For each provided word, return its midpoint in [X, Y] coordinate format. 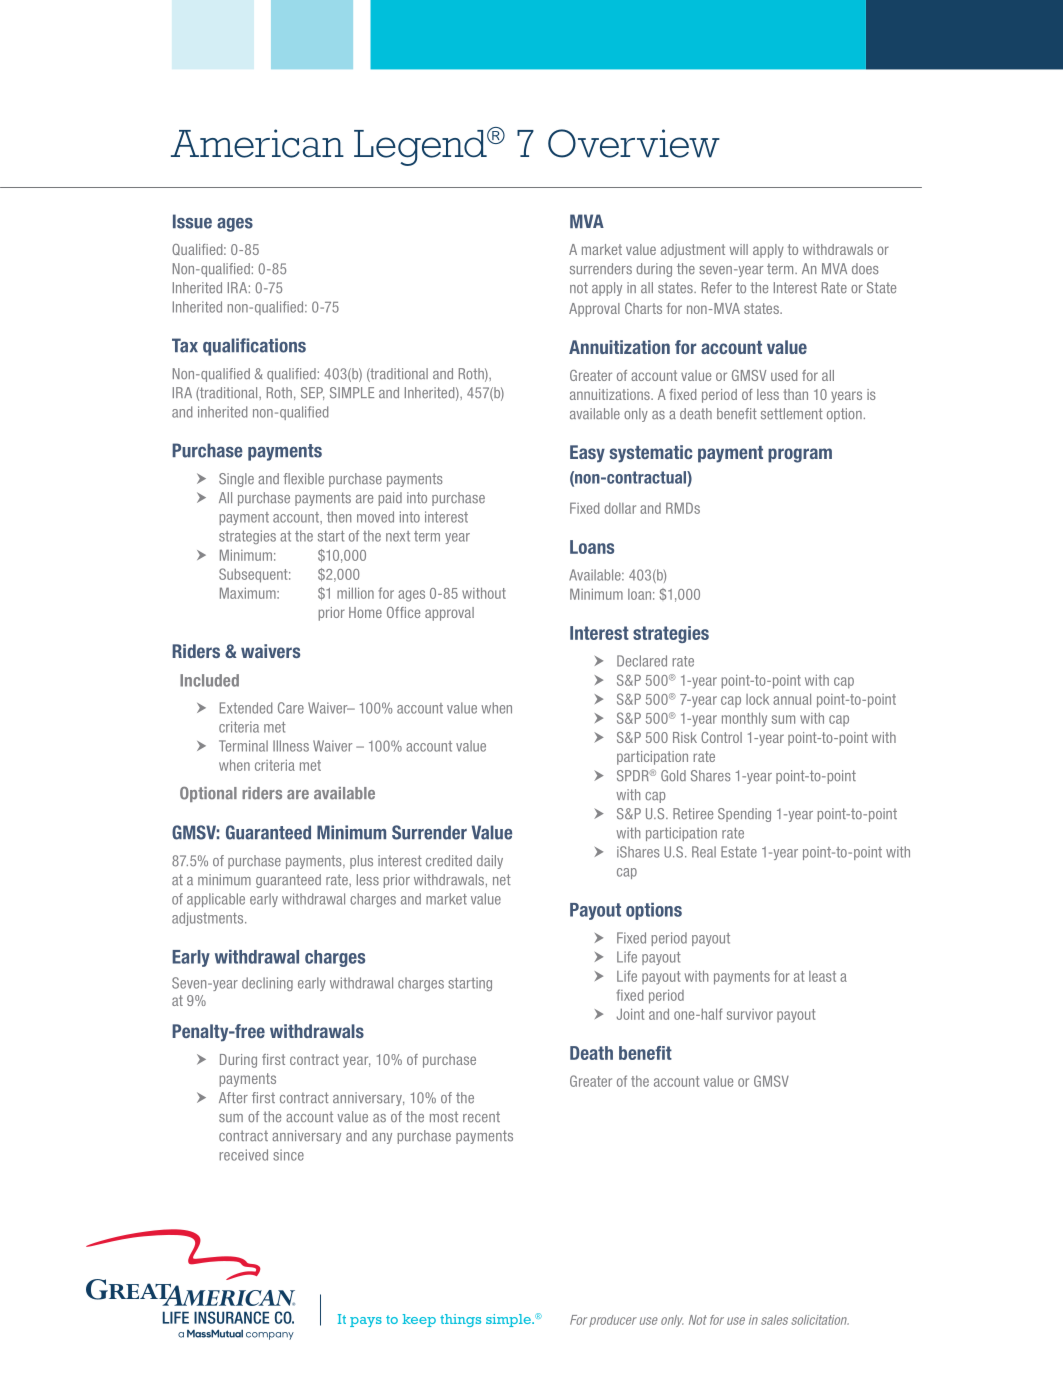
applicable [216, 900]
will [739, 249]
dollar [620, 508]
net [502, 880]
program [800, 455]
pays [366, 1322]
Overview [634, 143]
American [257, 143]
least [822, 976]
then [339, 517]
